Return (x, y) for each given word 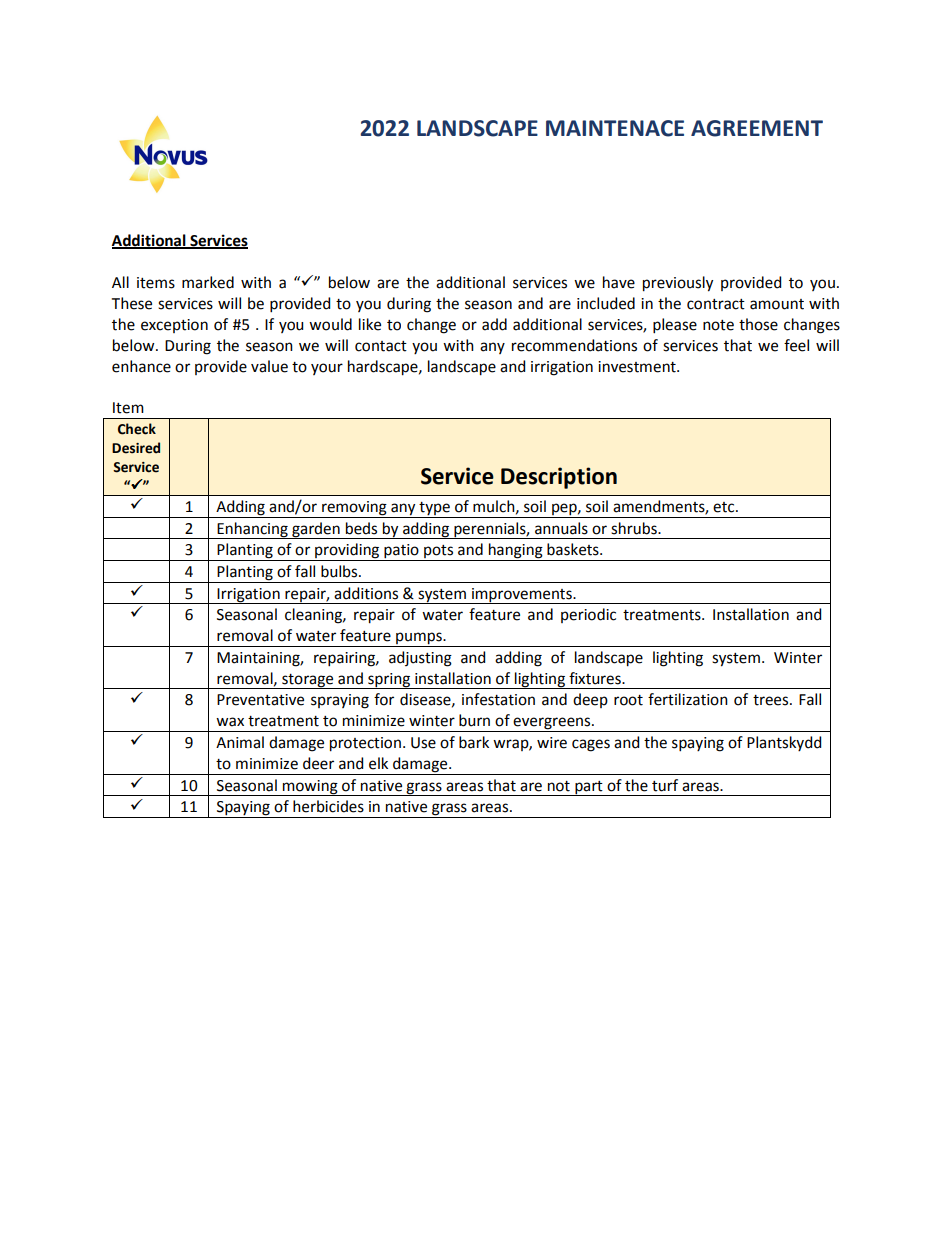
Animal (240, 742)
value (269, 366)
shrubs (635, 528)
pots (438, 553)
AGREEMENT (757, 128)
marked (208, 282)
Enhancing (253, 530)
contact (381, 346)
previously (678, 284)
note (718, 325)
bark (474, 742)
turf (665, 785)
